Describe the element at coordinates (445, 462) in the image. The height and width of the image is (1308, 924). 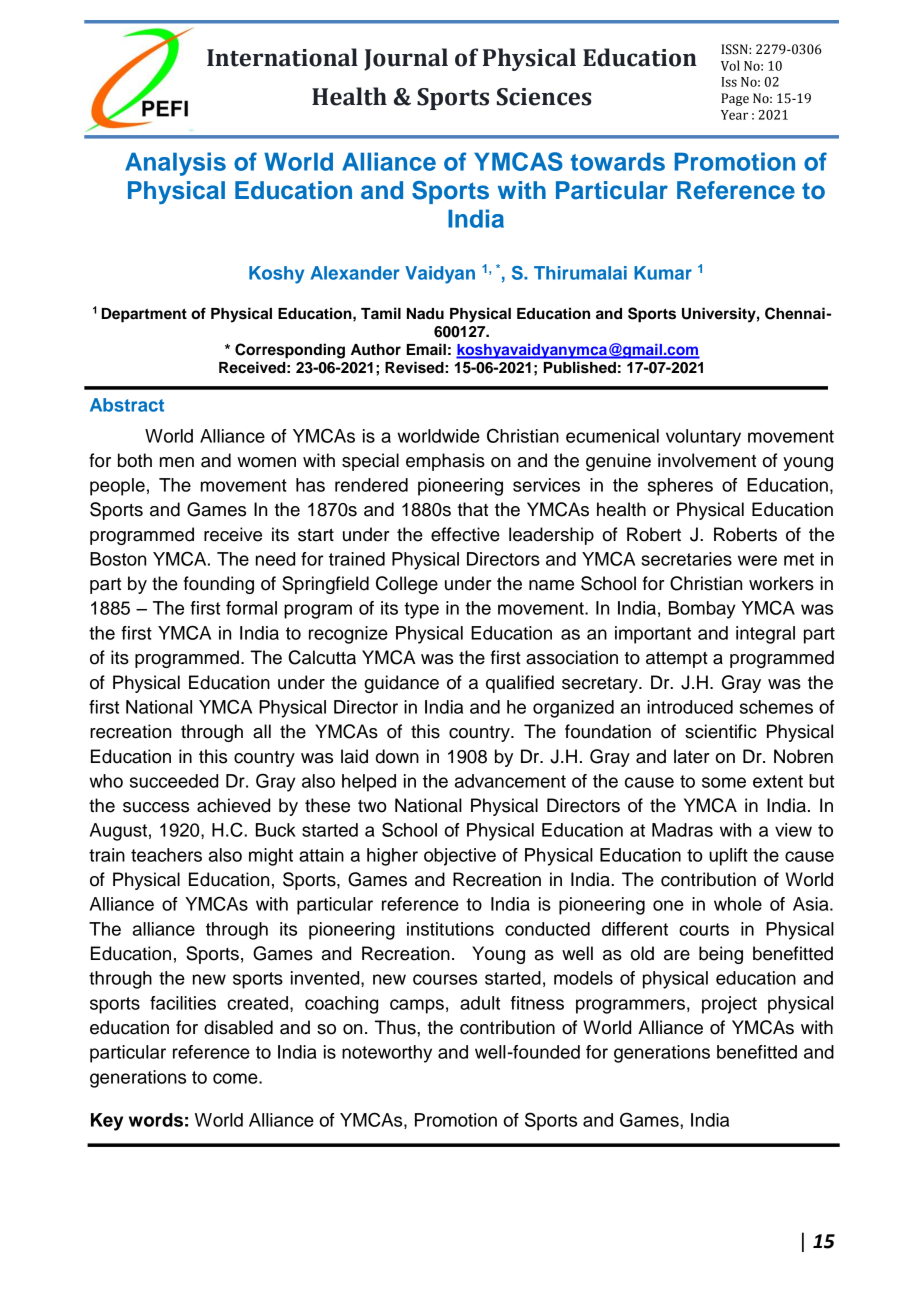
I see `emphasis` at that location.
